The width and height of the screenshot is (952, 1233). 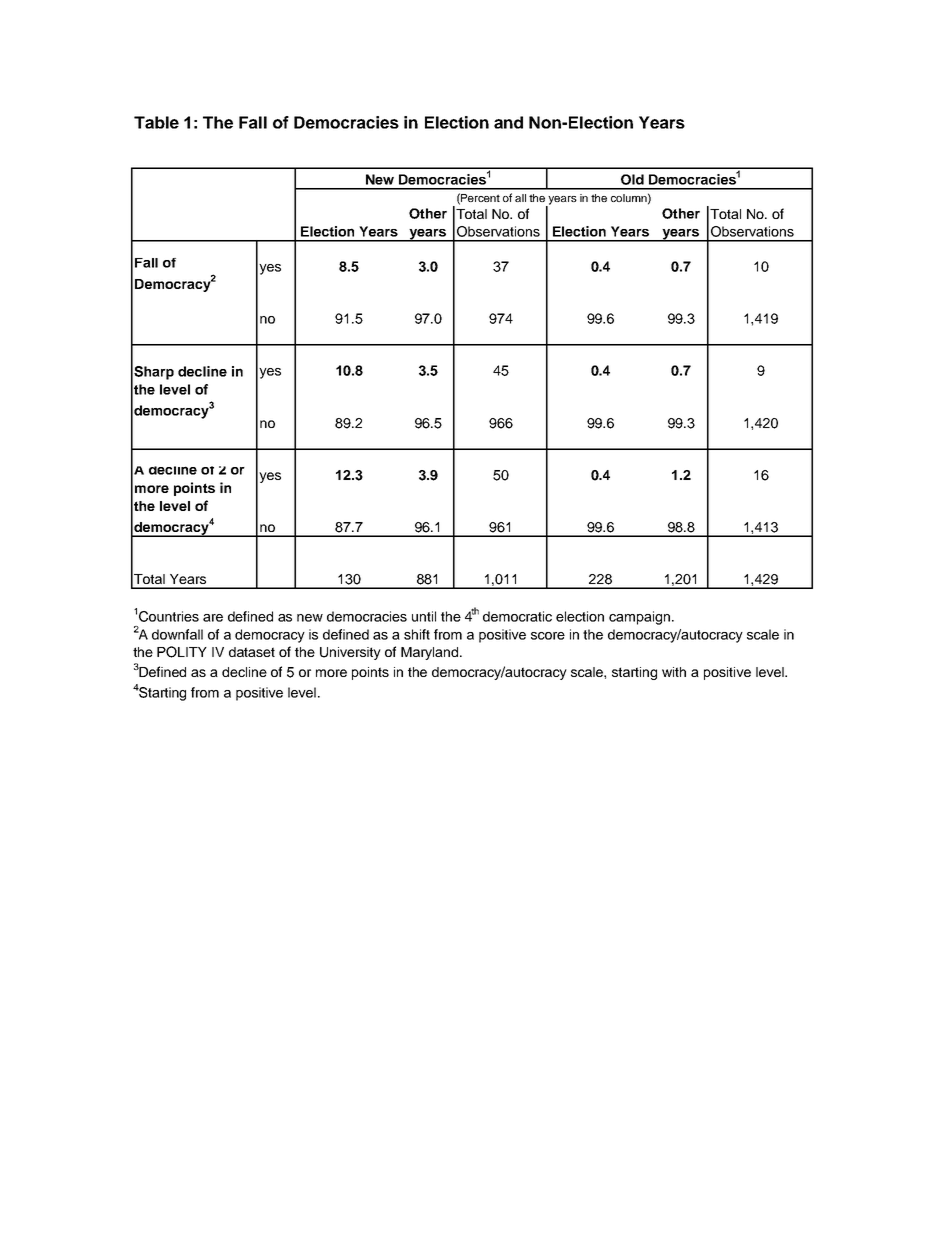 I want to click on campaign, so click(x=639, y=618).
